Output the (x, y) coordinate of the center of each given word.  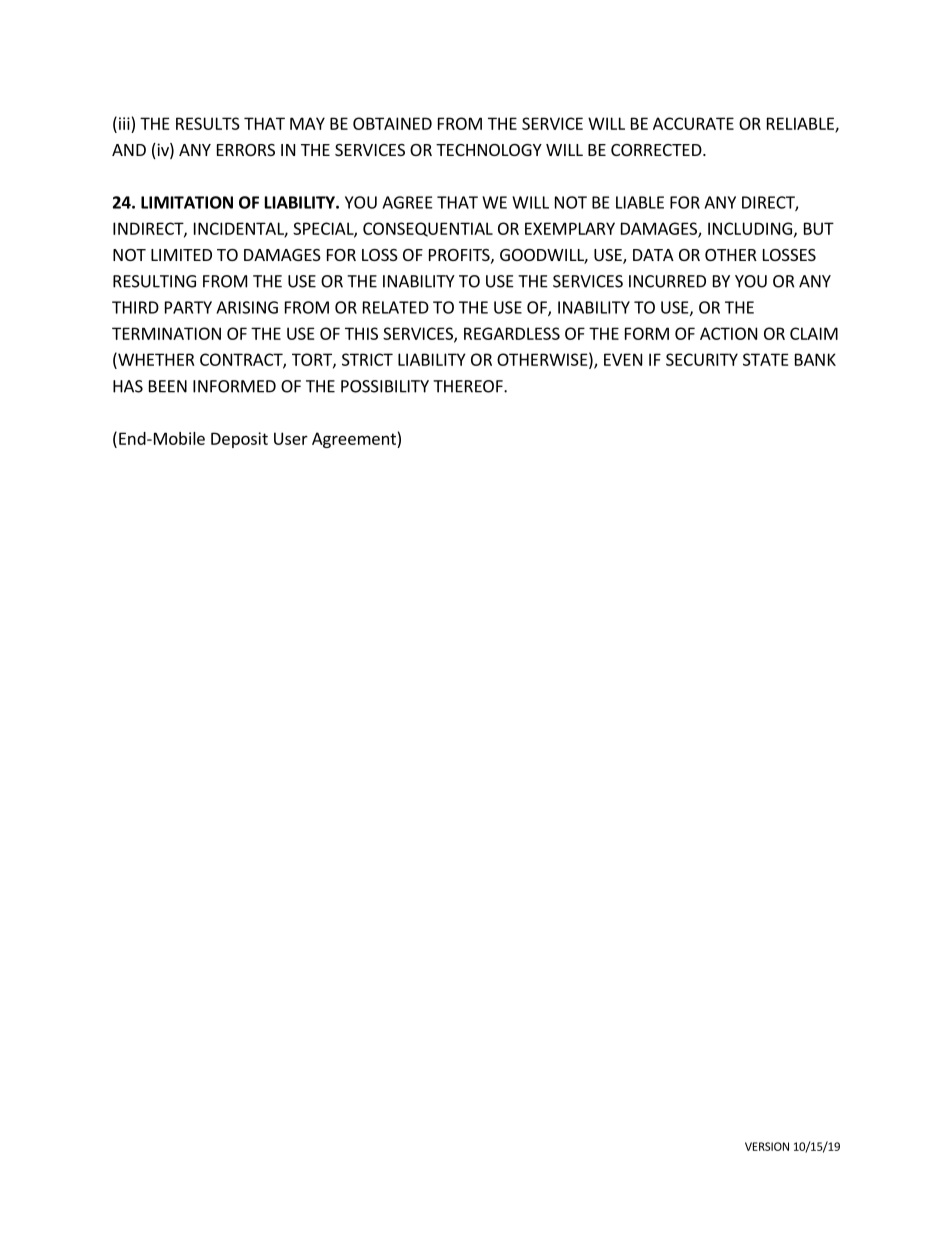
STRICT (367, 359)
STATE (765, 359)
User (291, 438)
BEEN (168, 386)
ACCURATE (693, 123)
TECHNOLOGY (489, 150)
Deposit (239, 440)
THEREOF (469, 386)
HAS (128, 386)
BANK (815, 359)
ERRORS (246, 150)
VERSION (767, 1146)
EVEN (623, 359)
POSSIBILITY (385, 386)
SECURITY (702, 359)
